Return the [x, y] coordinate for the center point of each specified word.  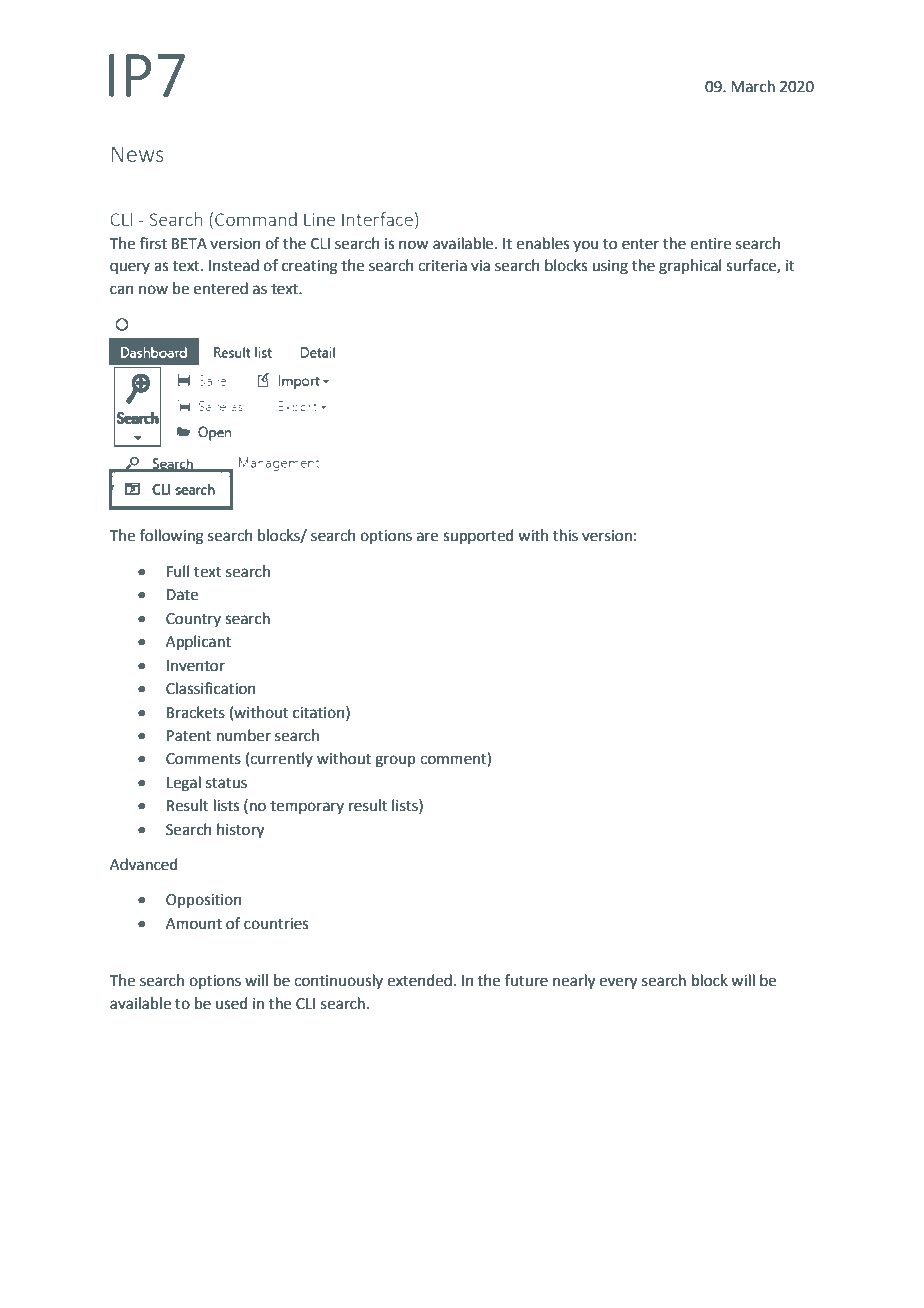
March [753, 86]
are [427, 537]
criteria [442, 266]
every [618, 983]
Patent [189, 736]
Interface [377, 219]
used [232, 1003]
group [395, 761]
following [172, 537]
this [565, 535]
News [138, 154]
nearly [574, 982]
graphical [690, 267]
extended [419, 980]
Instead [234, 265]
